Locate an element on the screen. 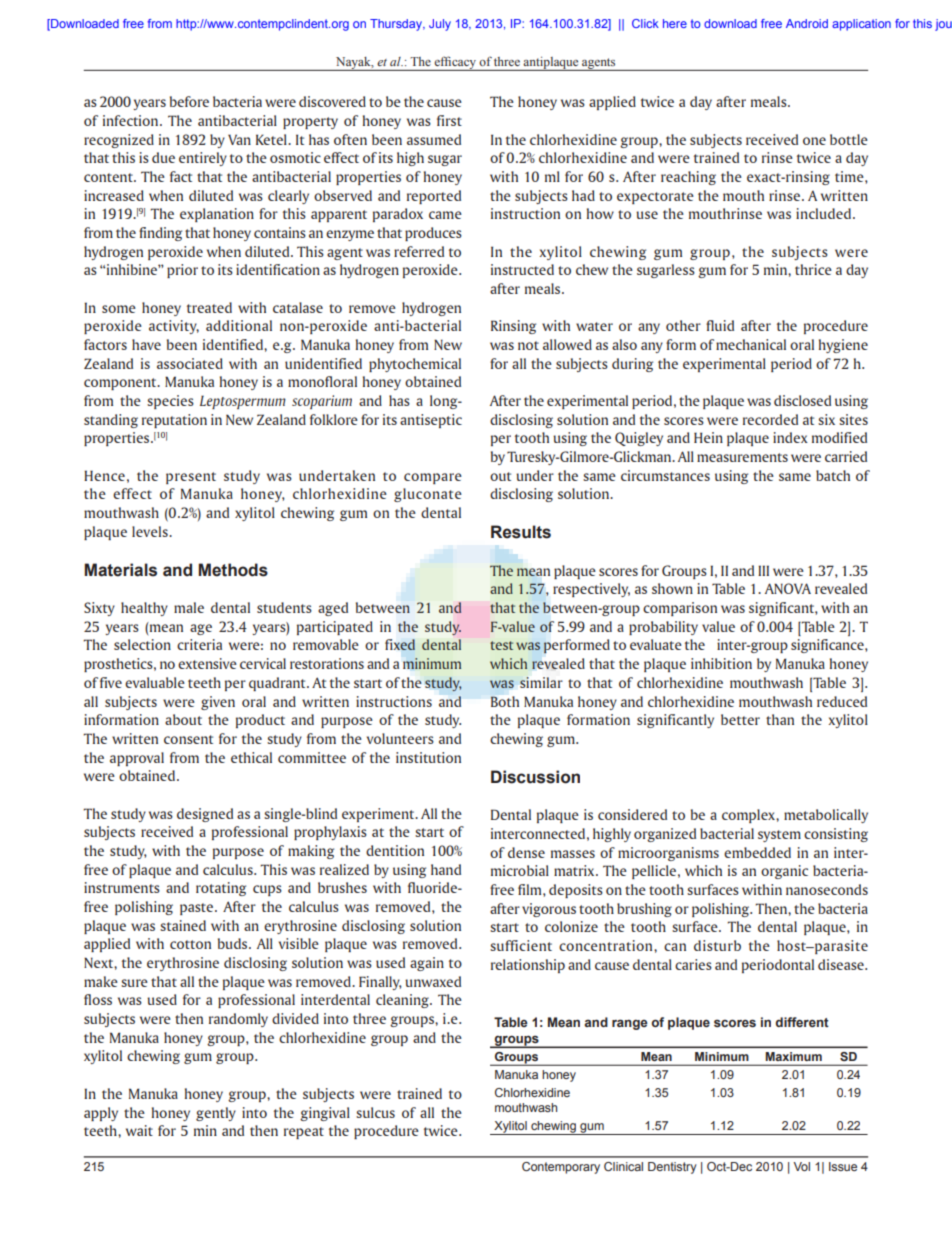  gently is located at coordinates (216, 1114).
